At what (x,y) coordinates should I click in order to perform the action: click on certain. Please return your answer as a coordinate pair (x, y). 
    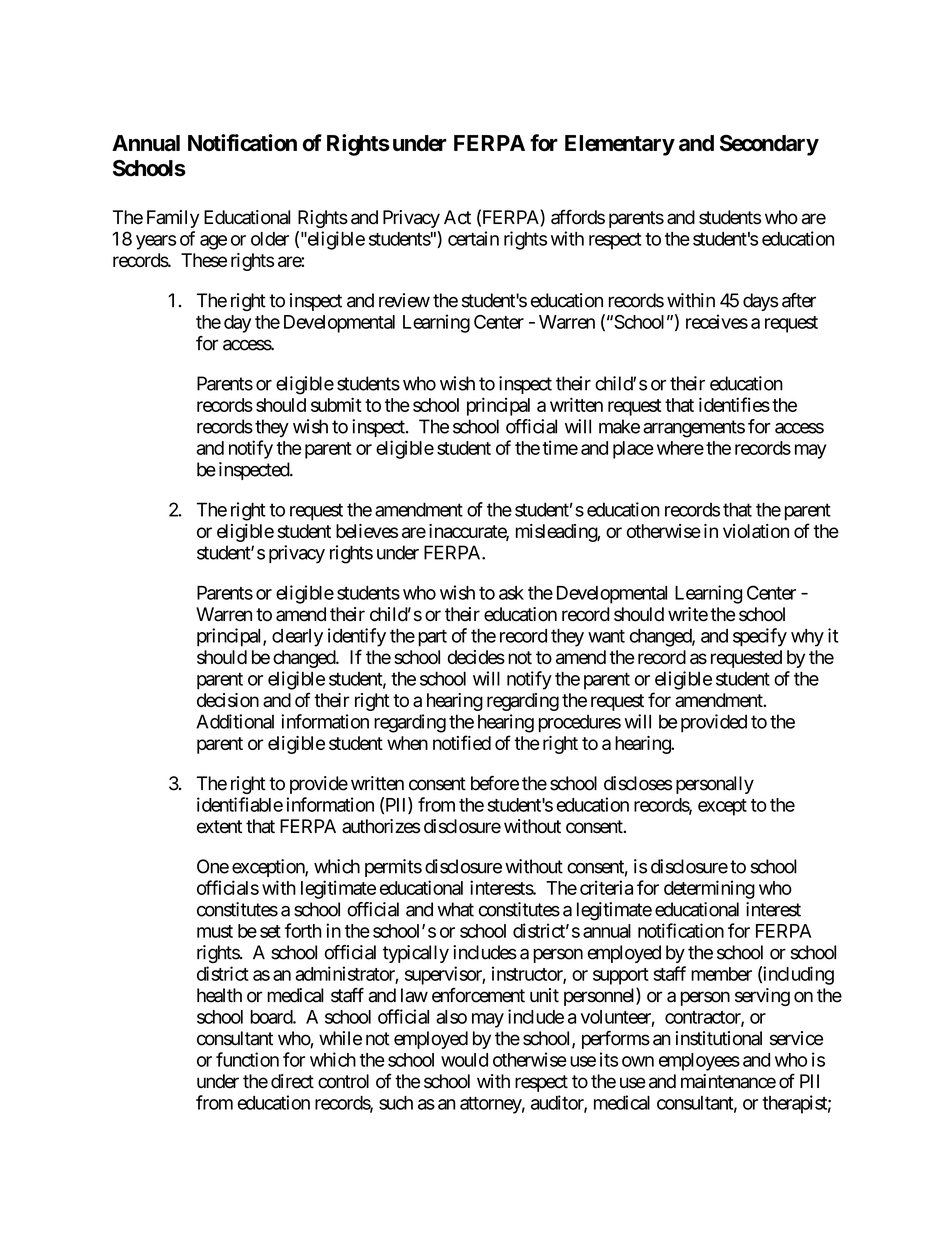
    Looking at the image, I should click on (473, 238).
